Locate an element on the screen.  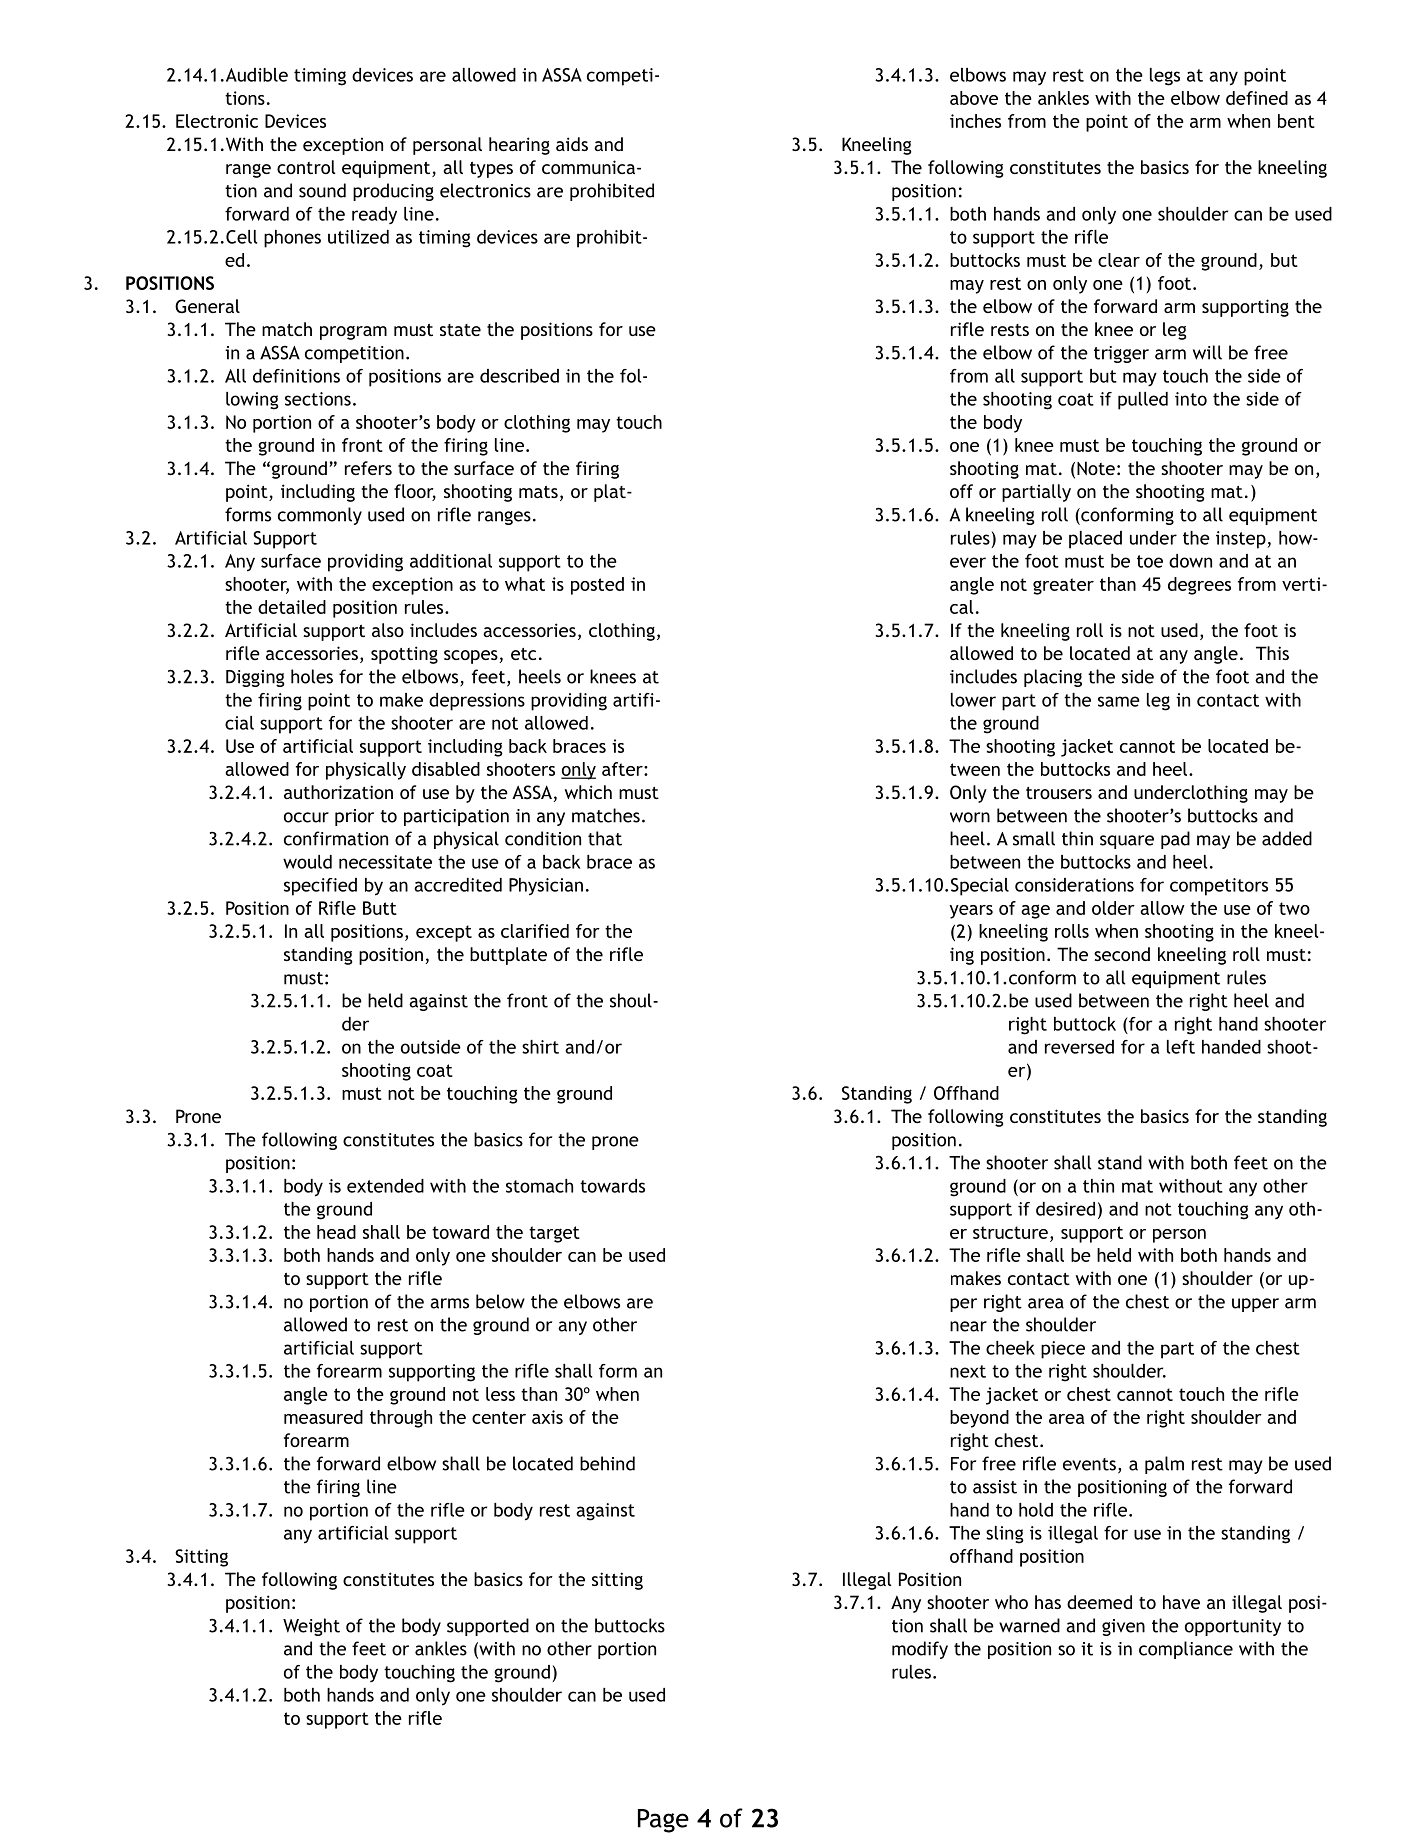
Weight is located at coordinates (311, 1627).
